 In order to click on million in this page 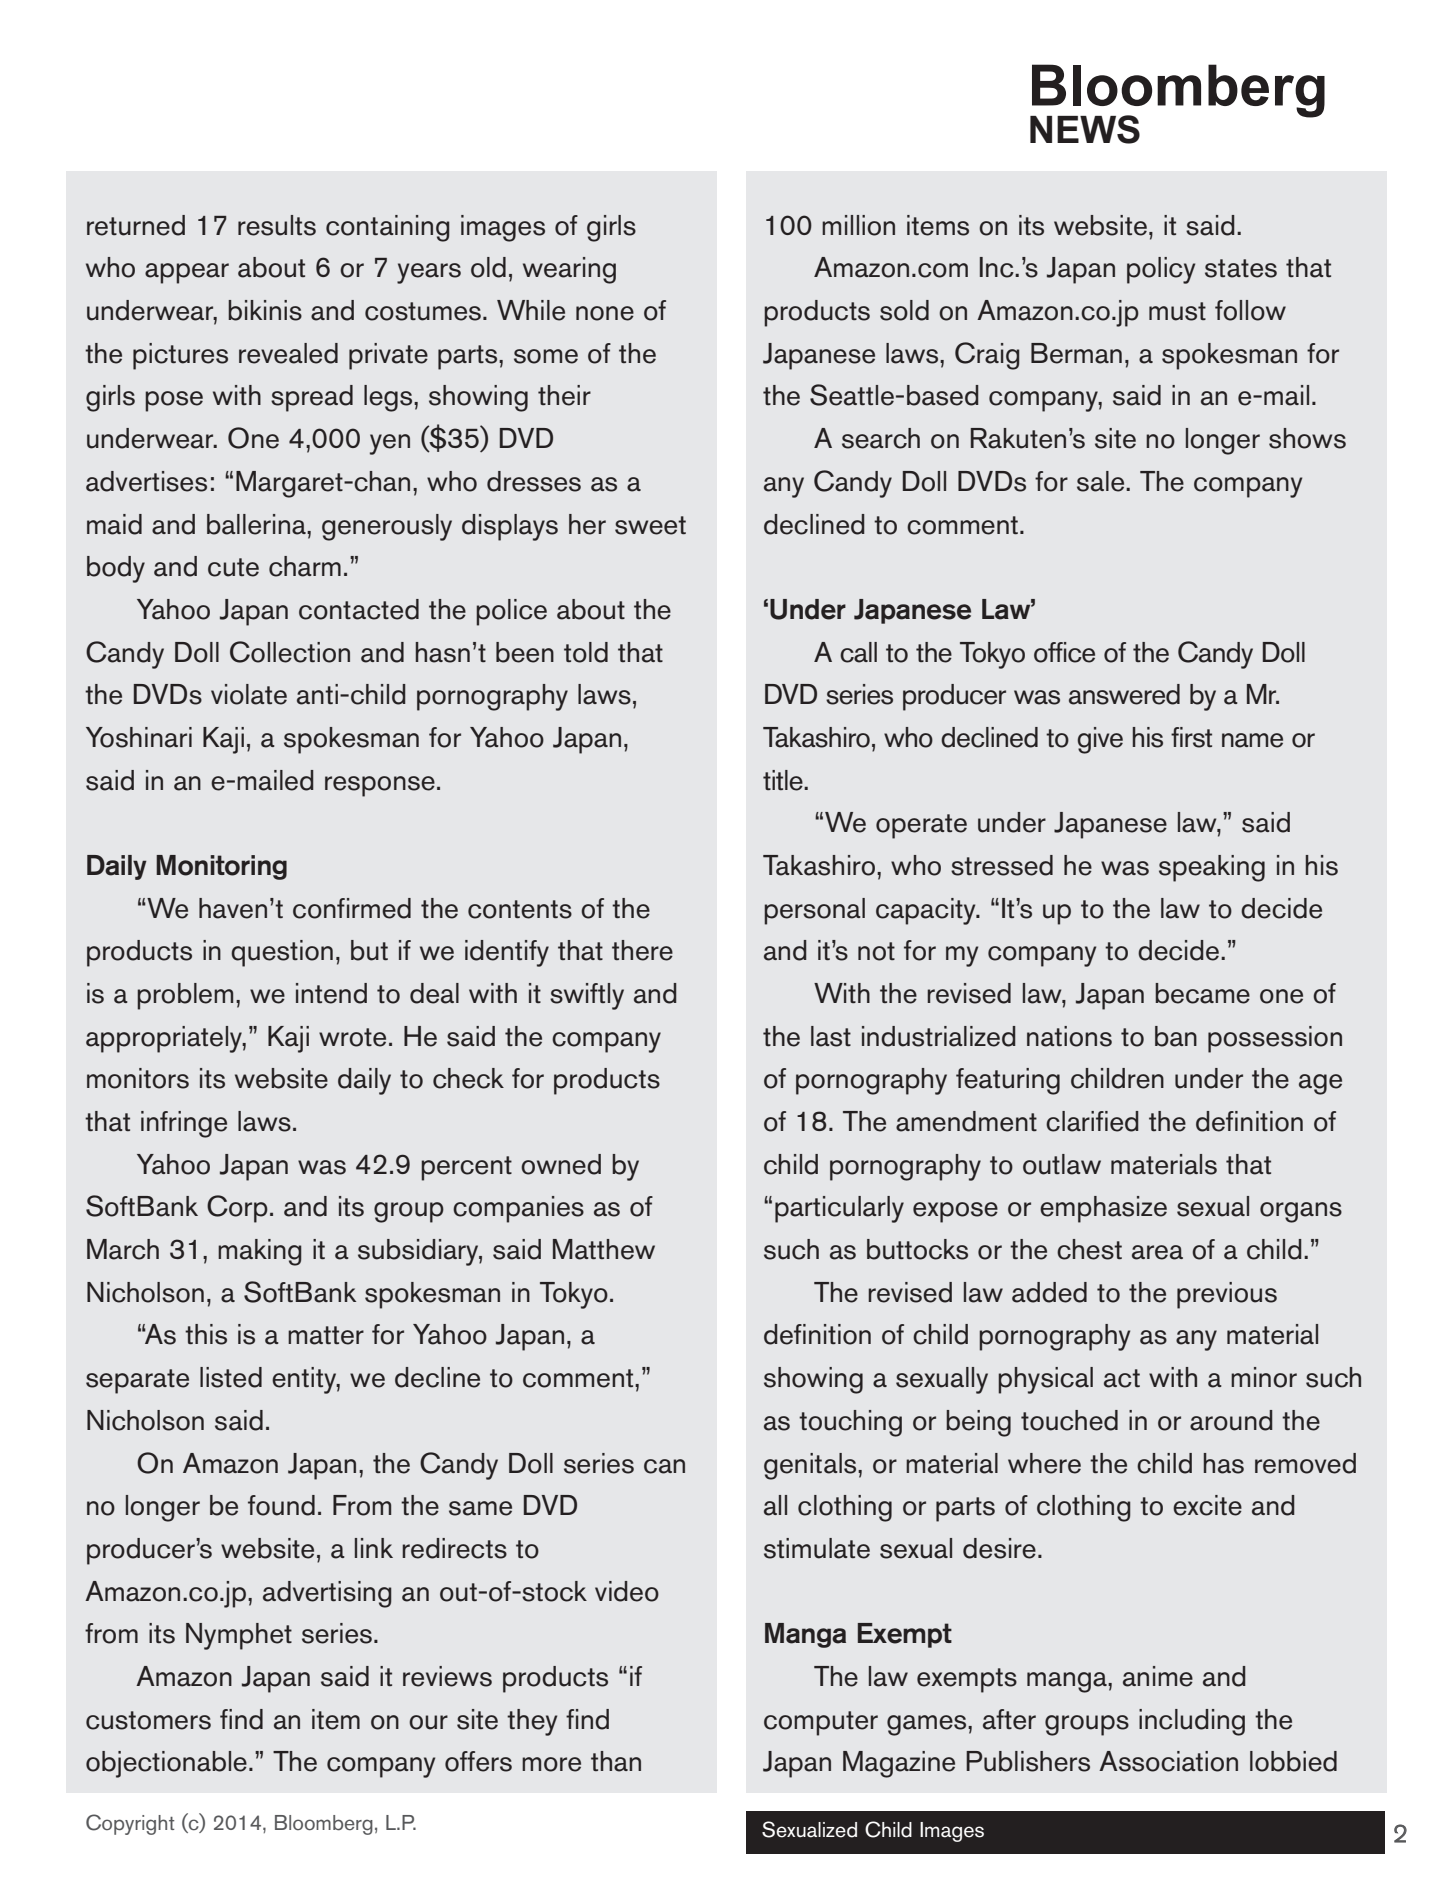, I will do `click(858, 225)`.
